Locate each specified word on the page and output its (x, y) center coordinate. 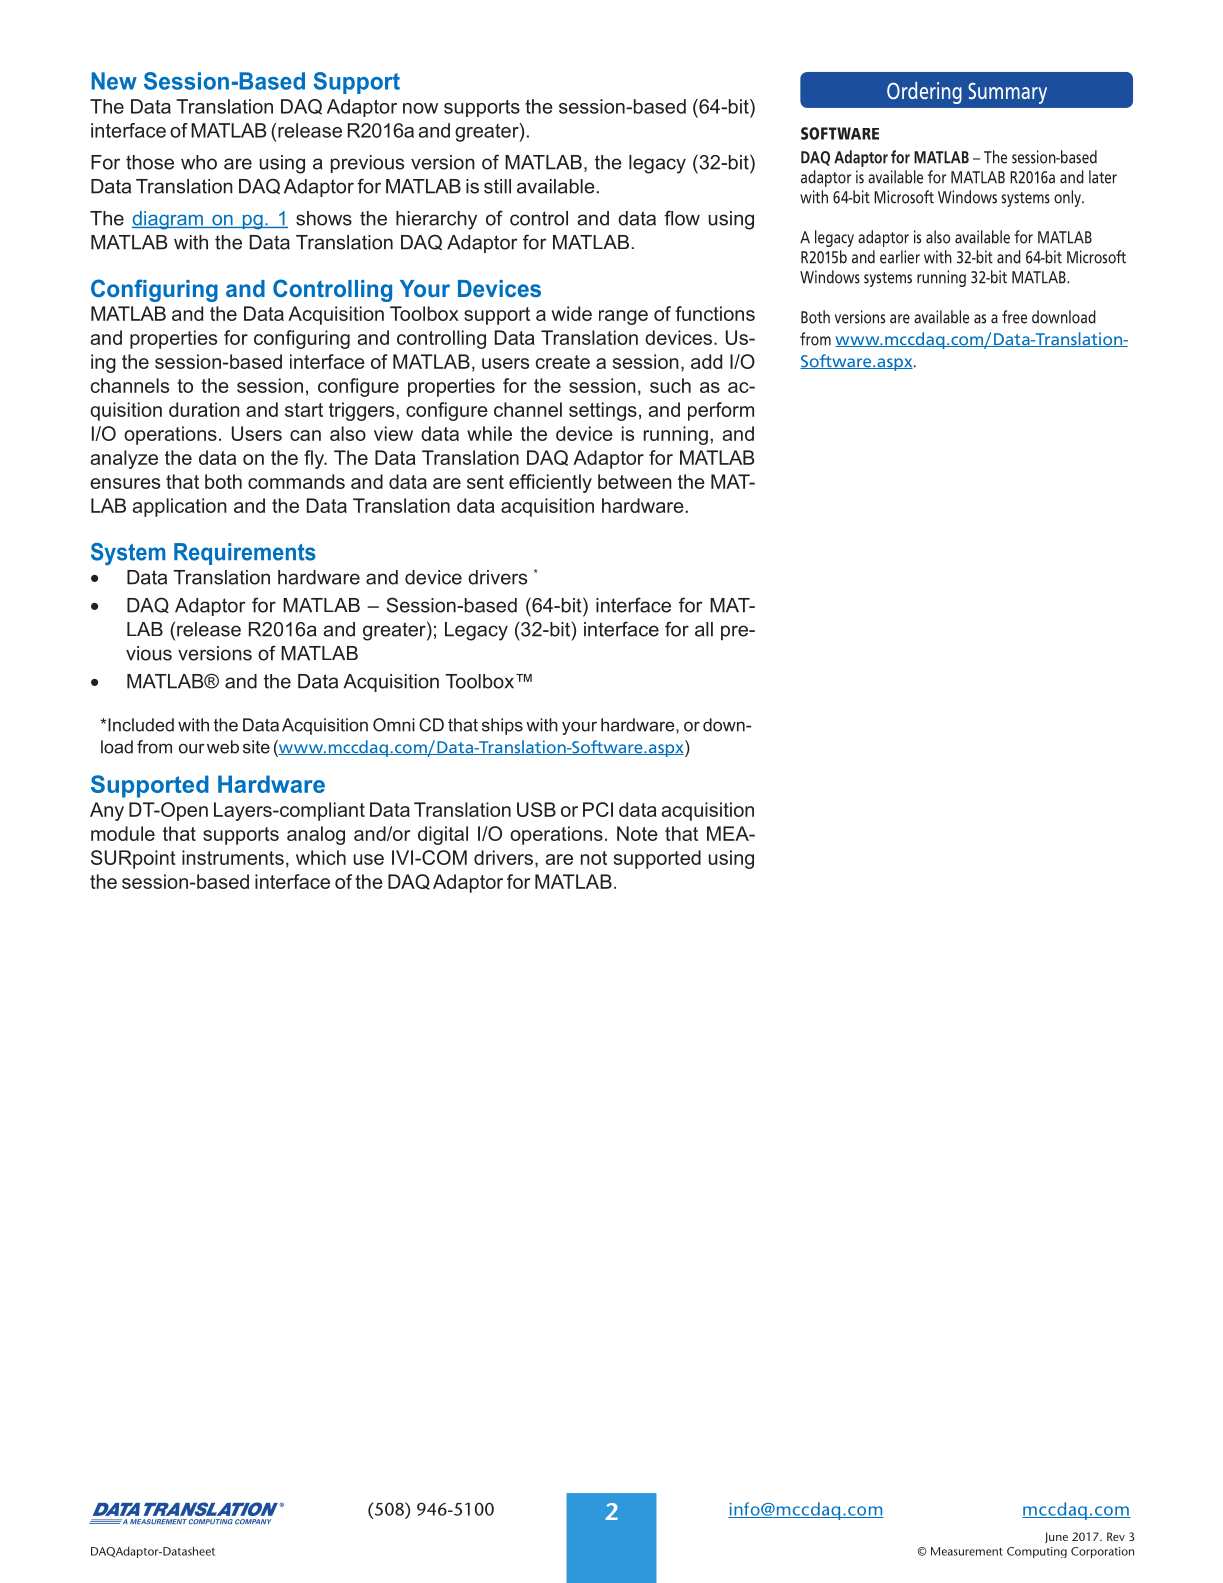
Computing (1037, 1552)
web (223, 747)
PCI (598, 809)
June (1056, 1537)
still (497, 186)
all (704, 629)
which (321, 857)
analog (316, 835)
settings (603, 411)
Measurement (967, 1551)
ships (502, 726)
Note (637, 833)
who (199, 162)
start (304, 410)
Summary (1007, 93)
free (1014, 317)
